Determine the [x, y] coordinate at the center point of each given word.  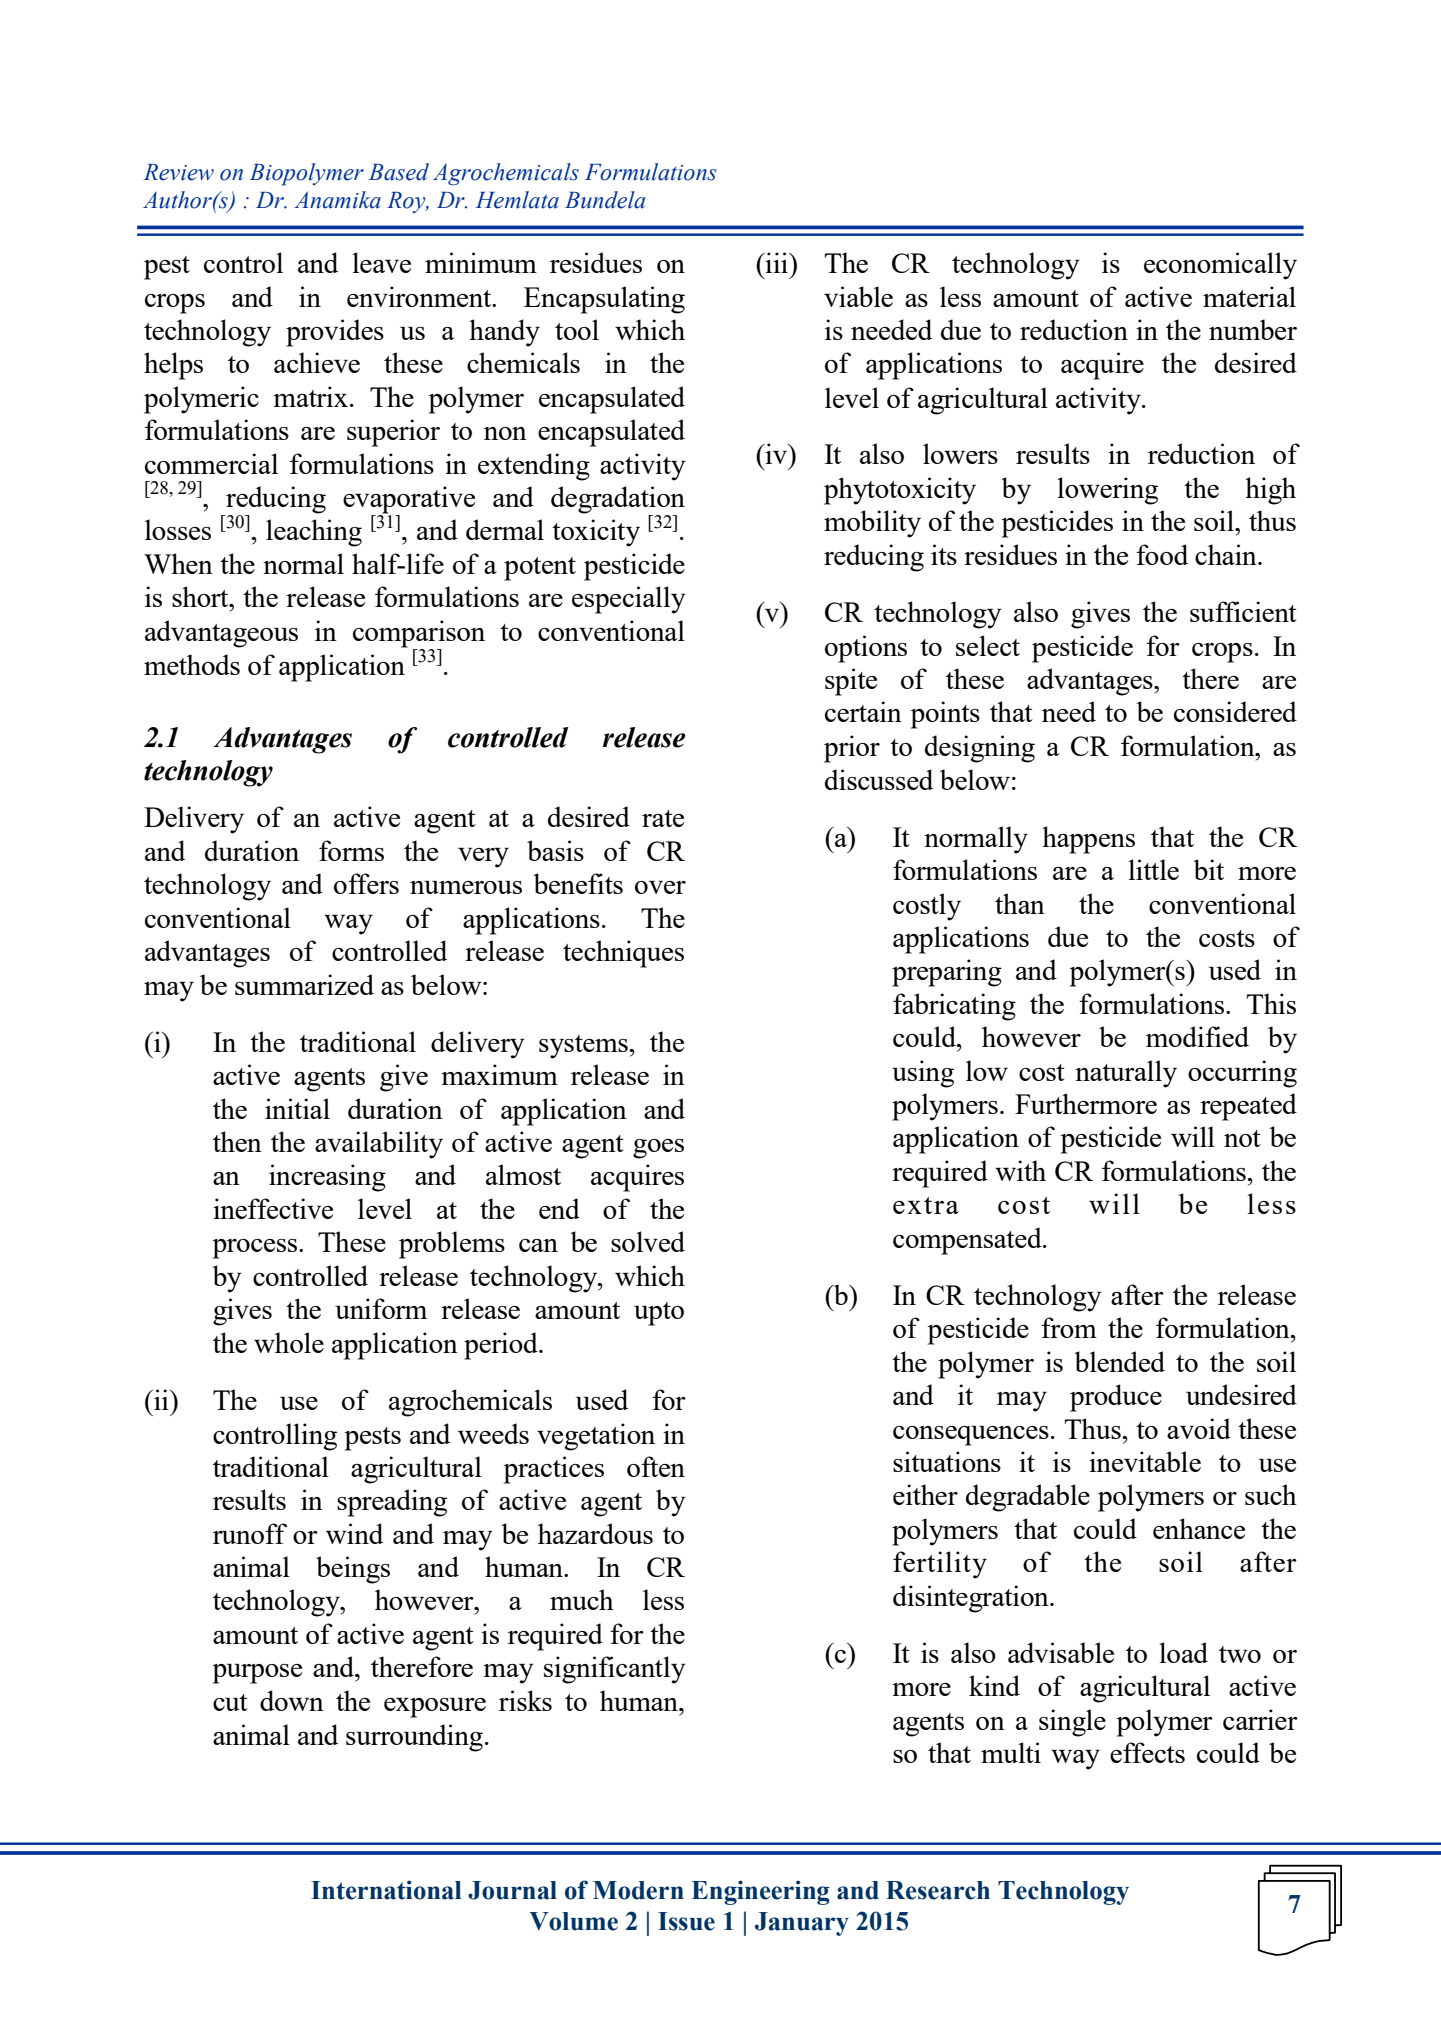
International [386, 1890]
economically [1220, 266]
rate [663, 818]
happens [1088, 840]
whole [289, 1342]
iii [776, 262]
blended [1119, 1361]
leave [381, 262]
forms [351, 850]
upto [659, 1314]
